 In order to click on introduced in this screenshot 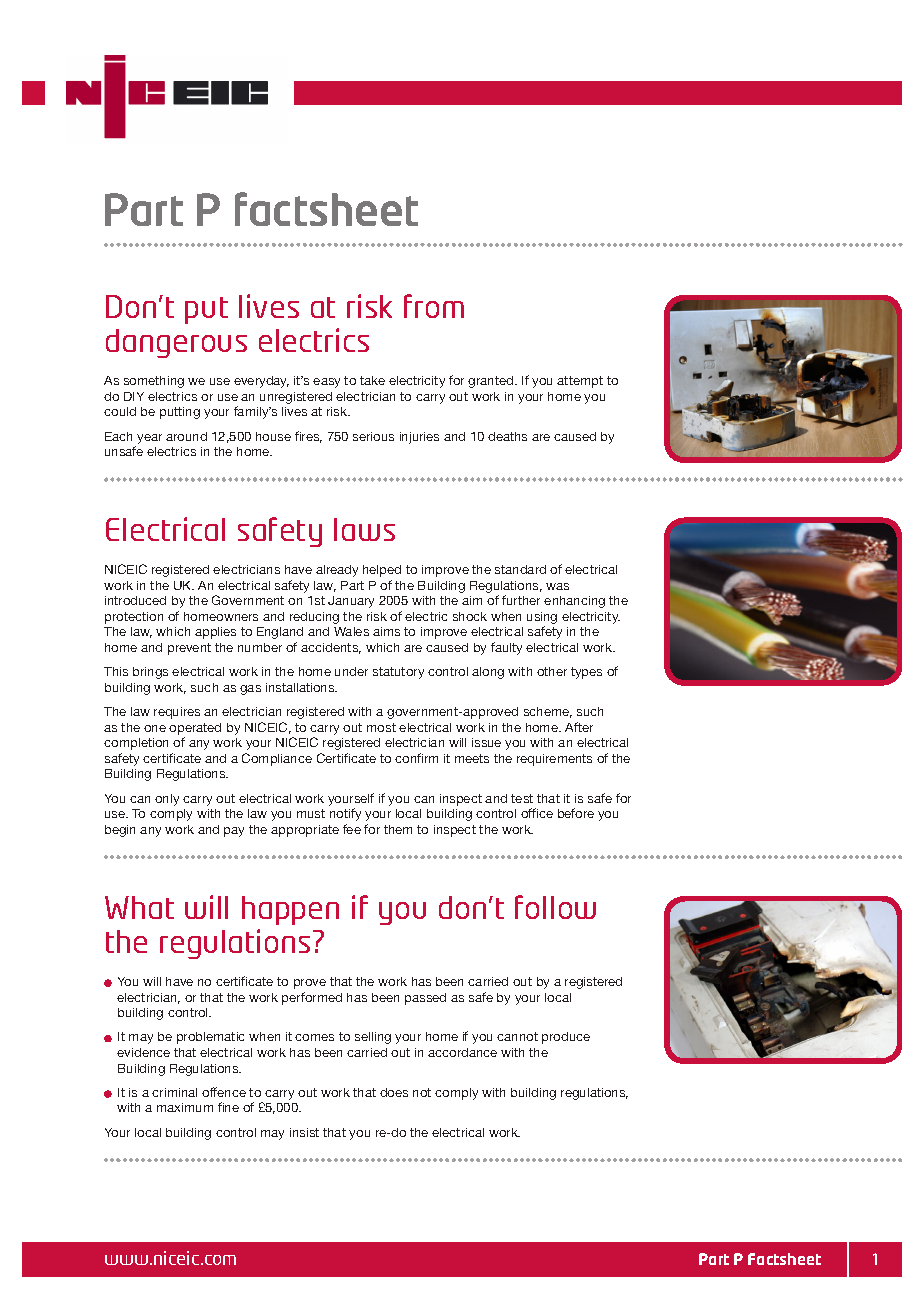, I will do `click(135, 600)`.
